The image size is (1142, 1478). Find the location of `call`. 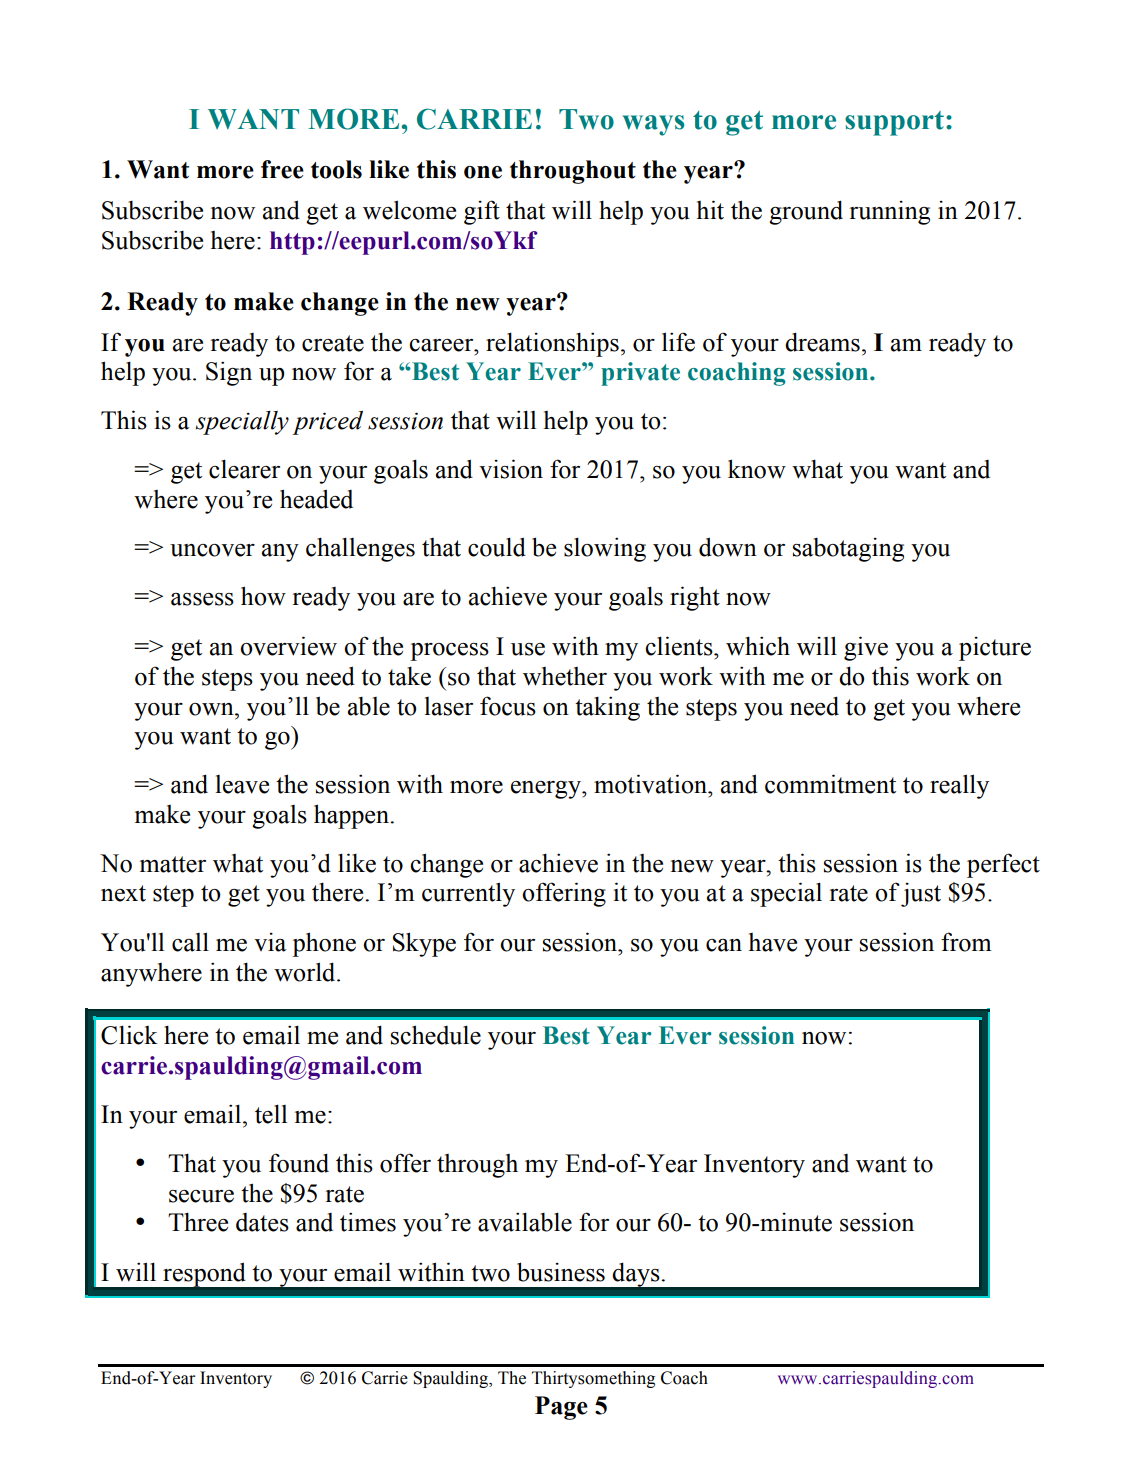

call is located at coordinates (190, 942).
